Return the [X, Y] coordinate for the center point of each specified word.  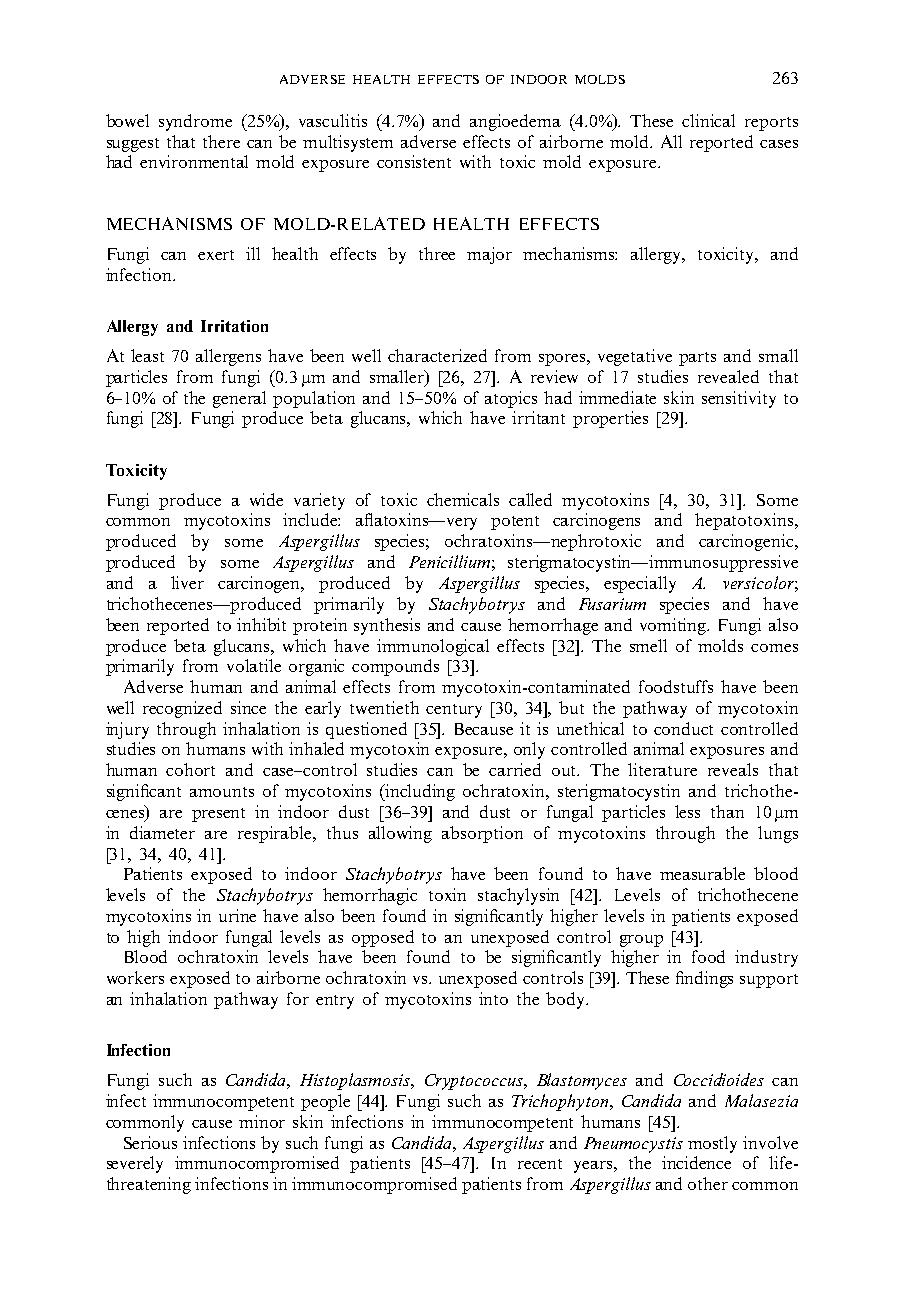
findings [704, 979]
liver [187, 582]
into [493, 998]
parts [697, 359]
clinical [708, 120]
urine [237, 915]
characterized [437, 355]
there [221, 141]
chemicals [463, 499]
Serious [150, 1142]
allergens [228, 357]
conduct [683, 728]
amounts [222, 792]
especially [640, 584]
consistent [414, 161]
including [419, 792]
